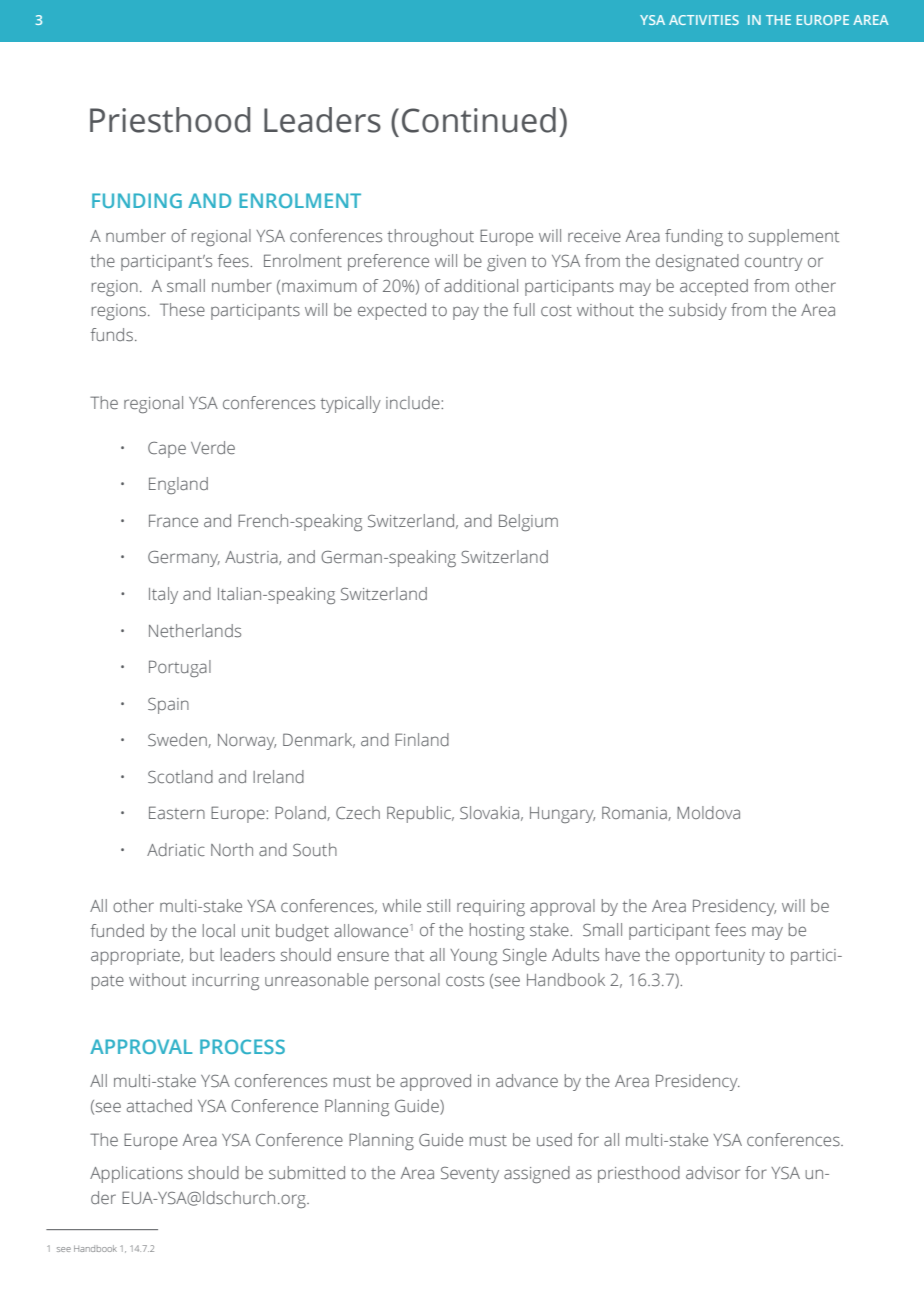  Describe the element at coordinates (213, 447) in the screenshot. I see `Verde` at that location.
